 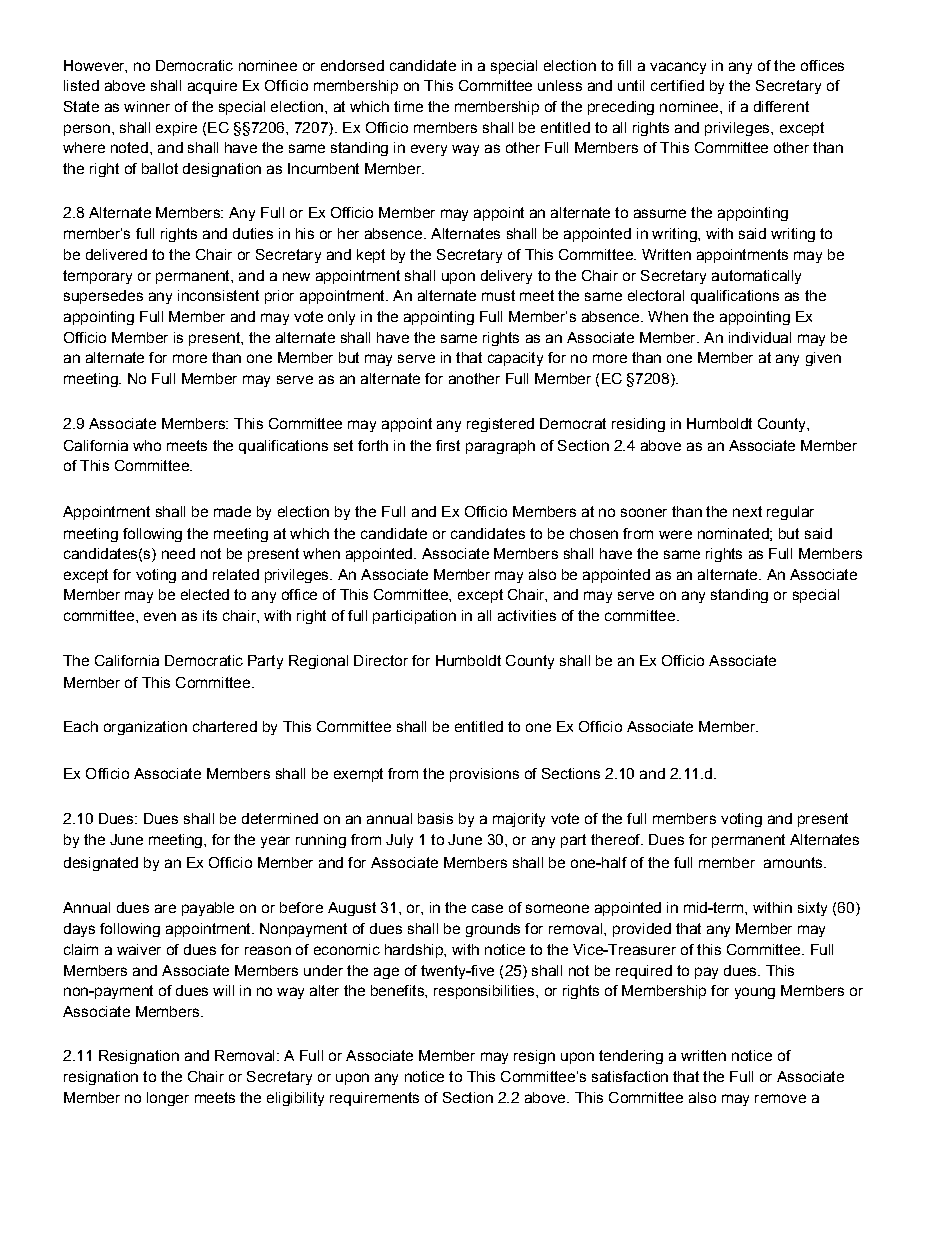 I want to click on longer, so click(x=168, y=1099).
